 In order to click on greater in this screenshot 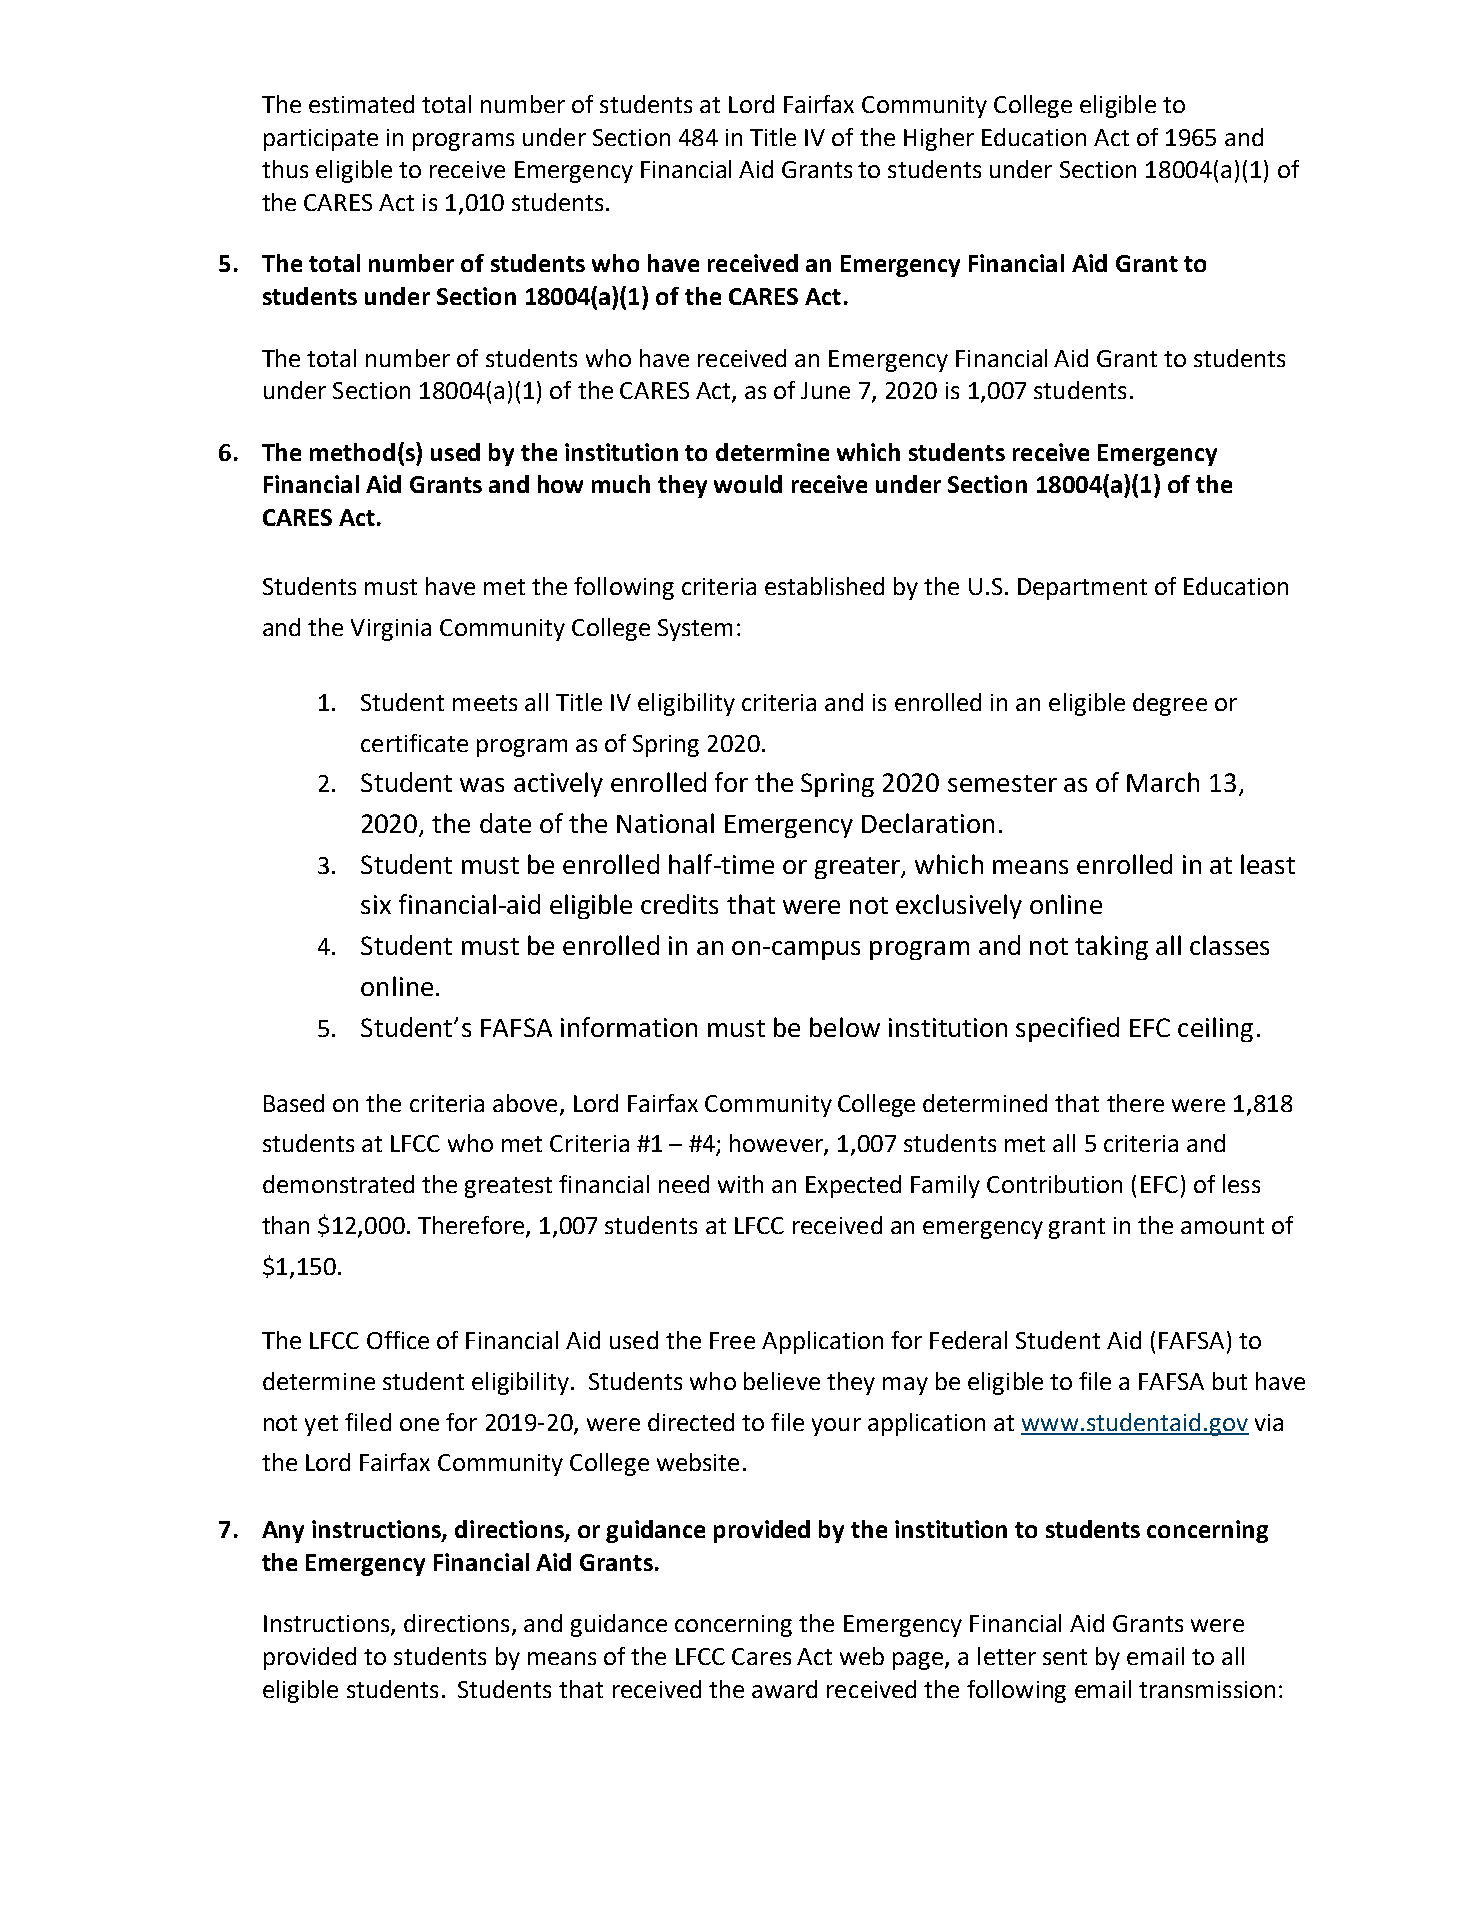, I will do `click(859, 868)`.
